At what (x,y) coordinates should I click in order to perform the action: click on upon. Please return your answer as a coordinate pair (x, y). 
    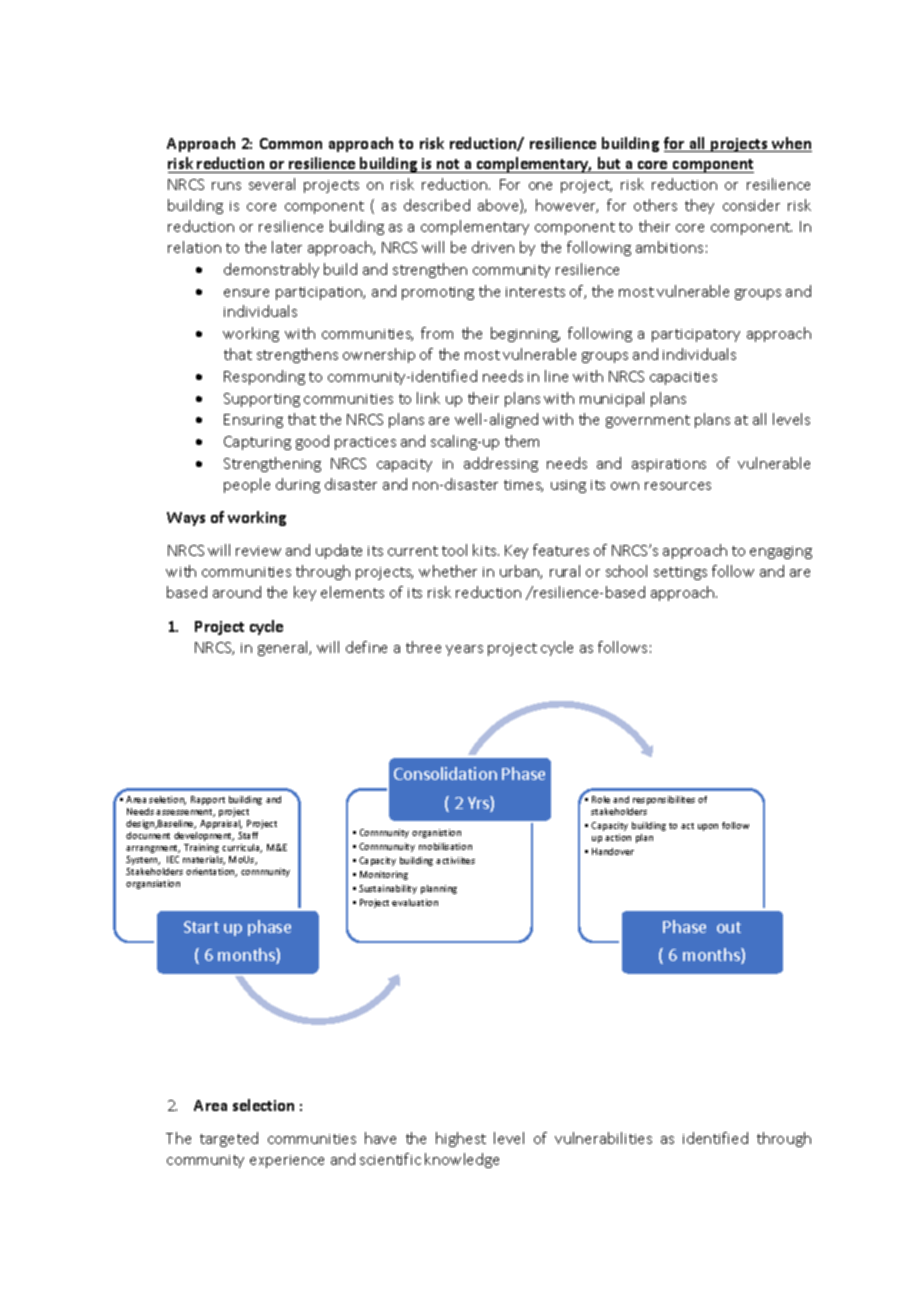
    Looking at the image, I should click on (708, 827).
